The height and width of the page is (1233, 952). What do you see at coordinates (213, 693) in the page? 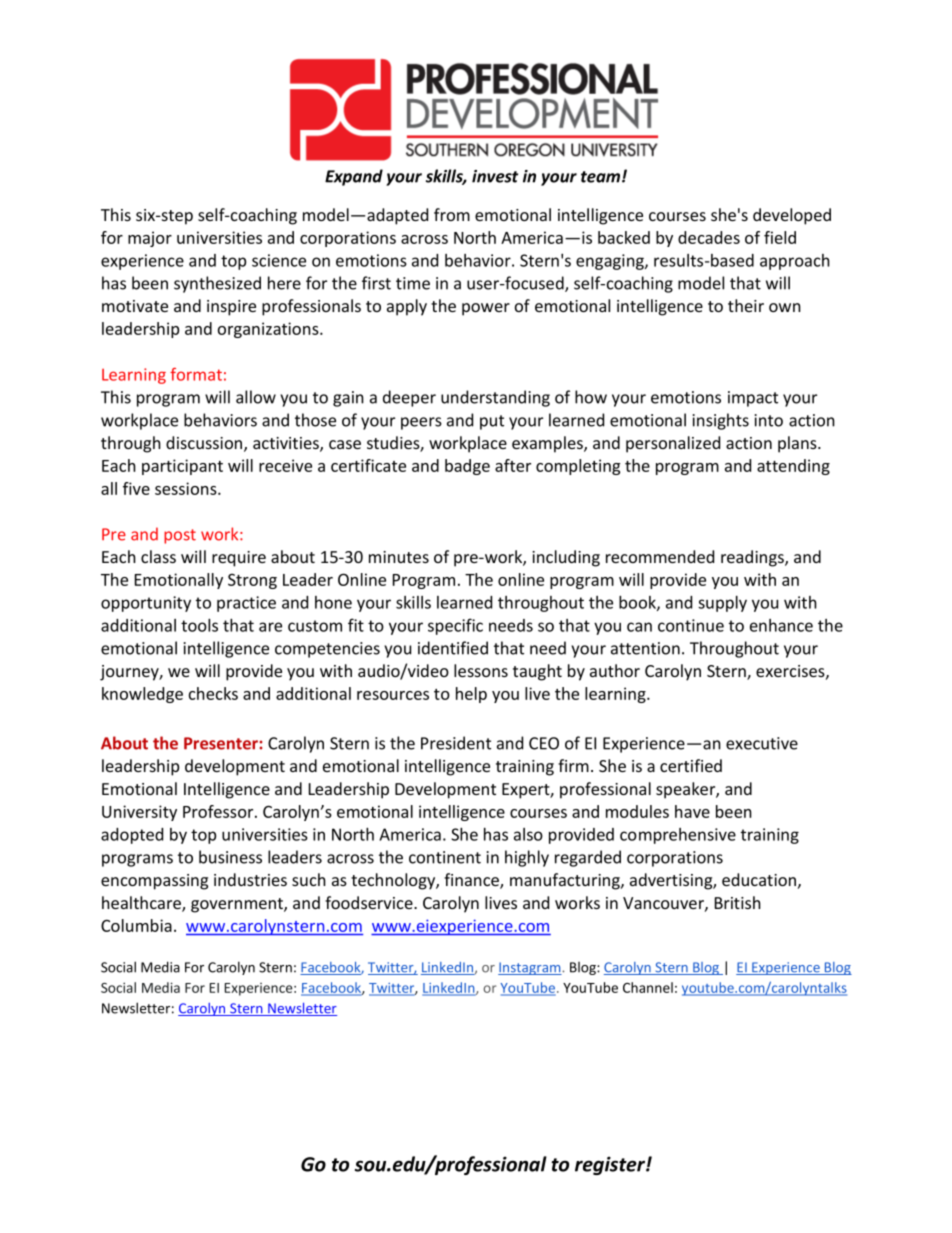
I see `checks` at bounding box center [213, 693].
